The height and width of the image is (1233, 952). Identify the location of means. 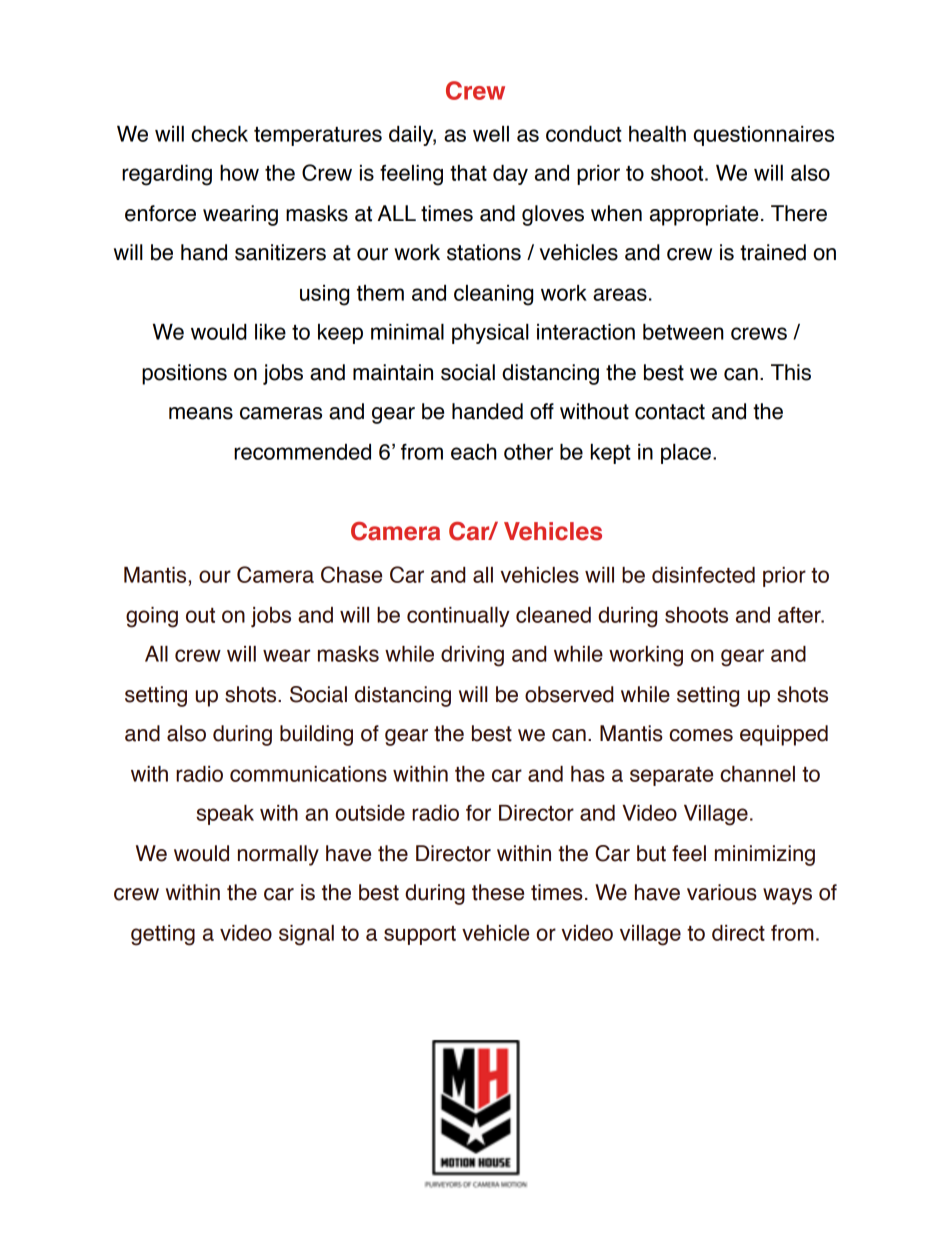
(201, 413).
